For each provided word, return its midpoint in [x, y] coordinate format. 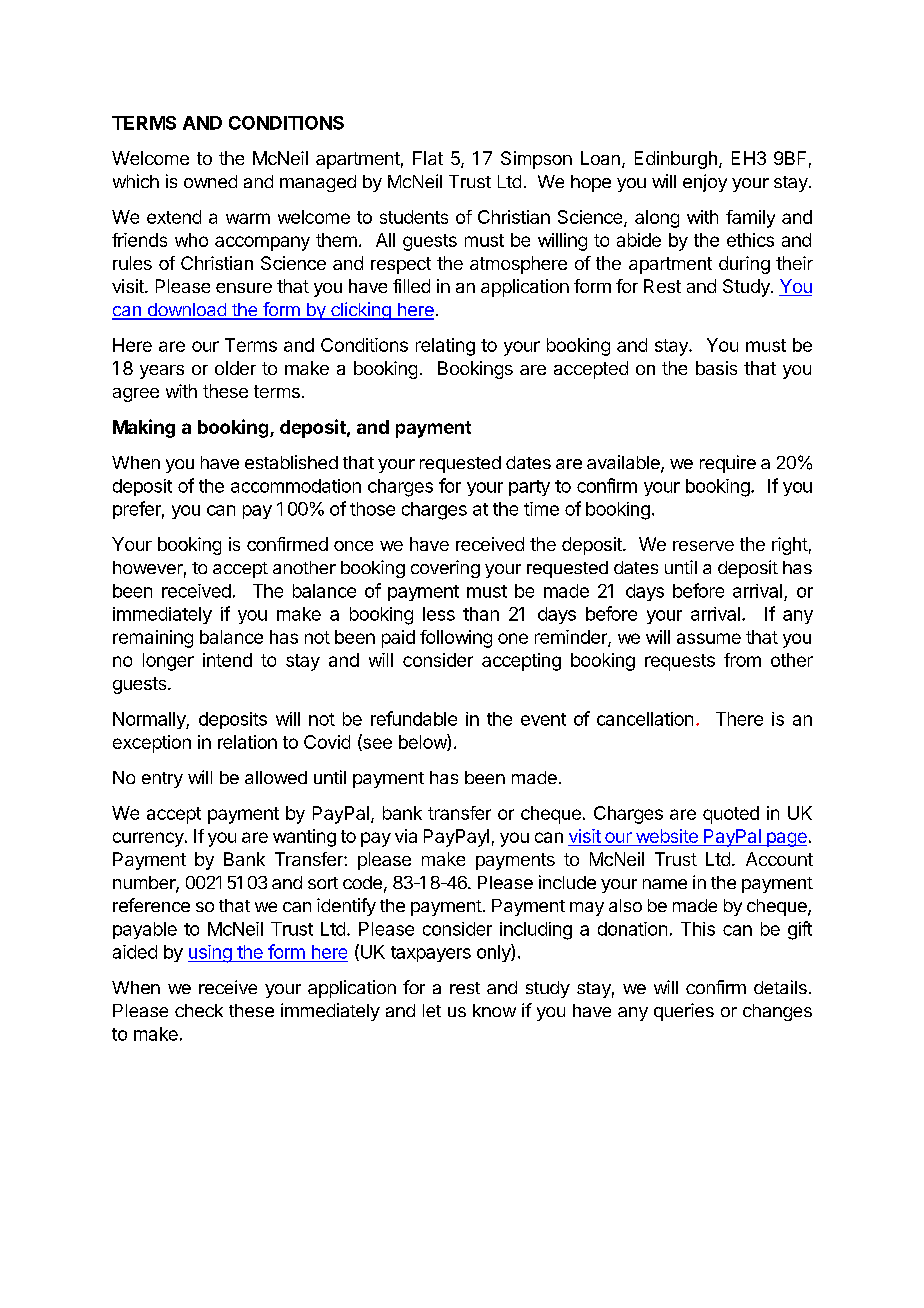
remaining [153, 639]
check [199, 1010]
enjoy [705, 183]
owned [210, 181]
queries [684, 1012]
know [494, 1010]
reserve [703, 546]
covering [445, 569]
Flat [428, 158]
